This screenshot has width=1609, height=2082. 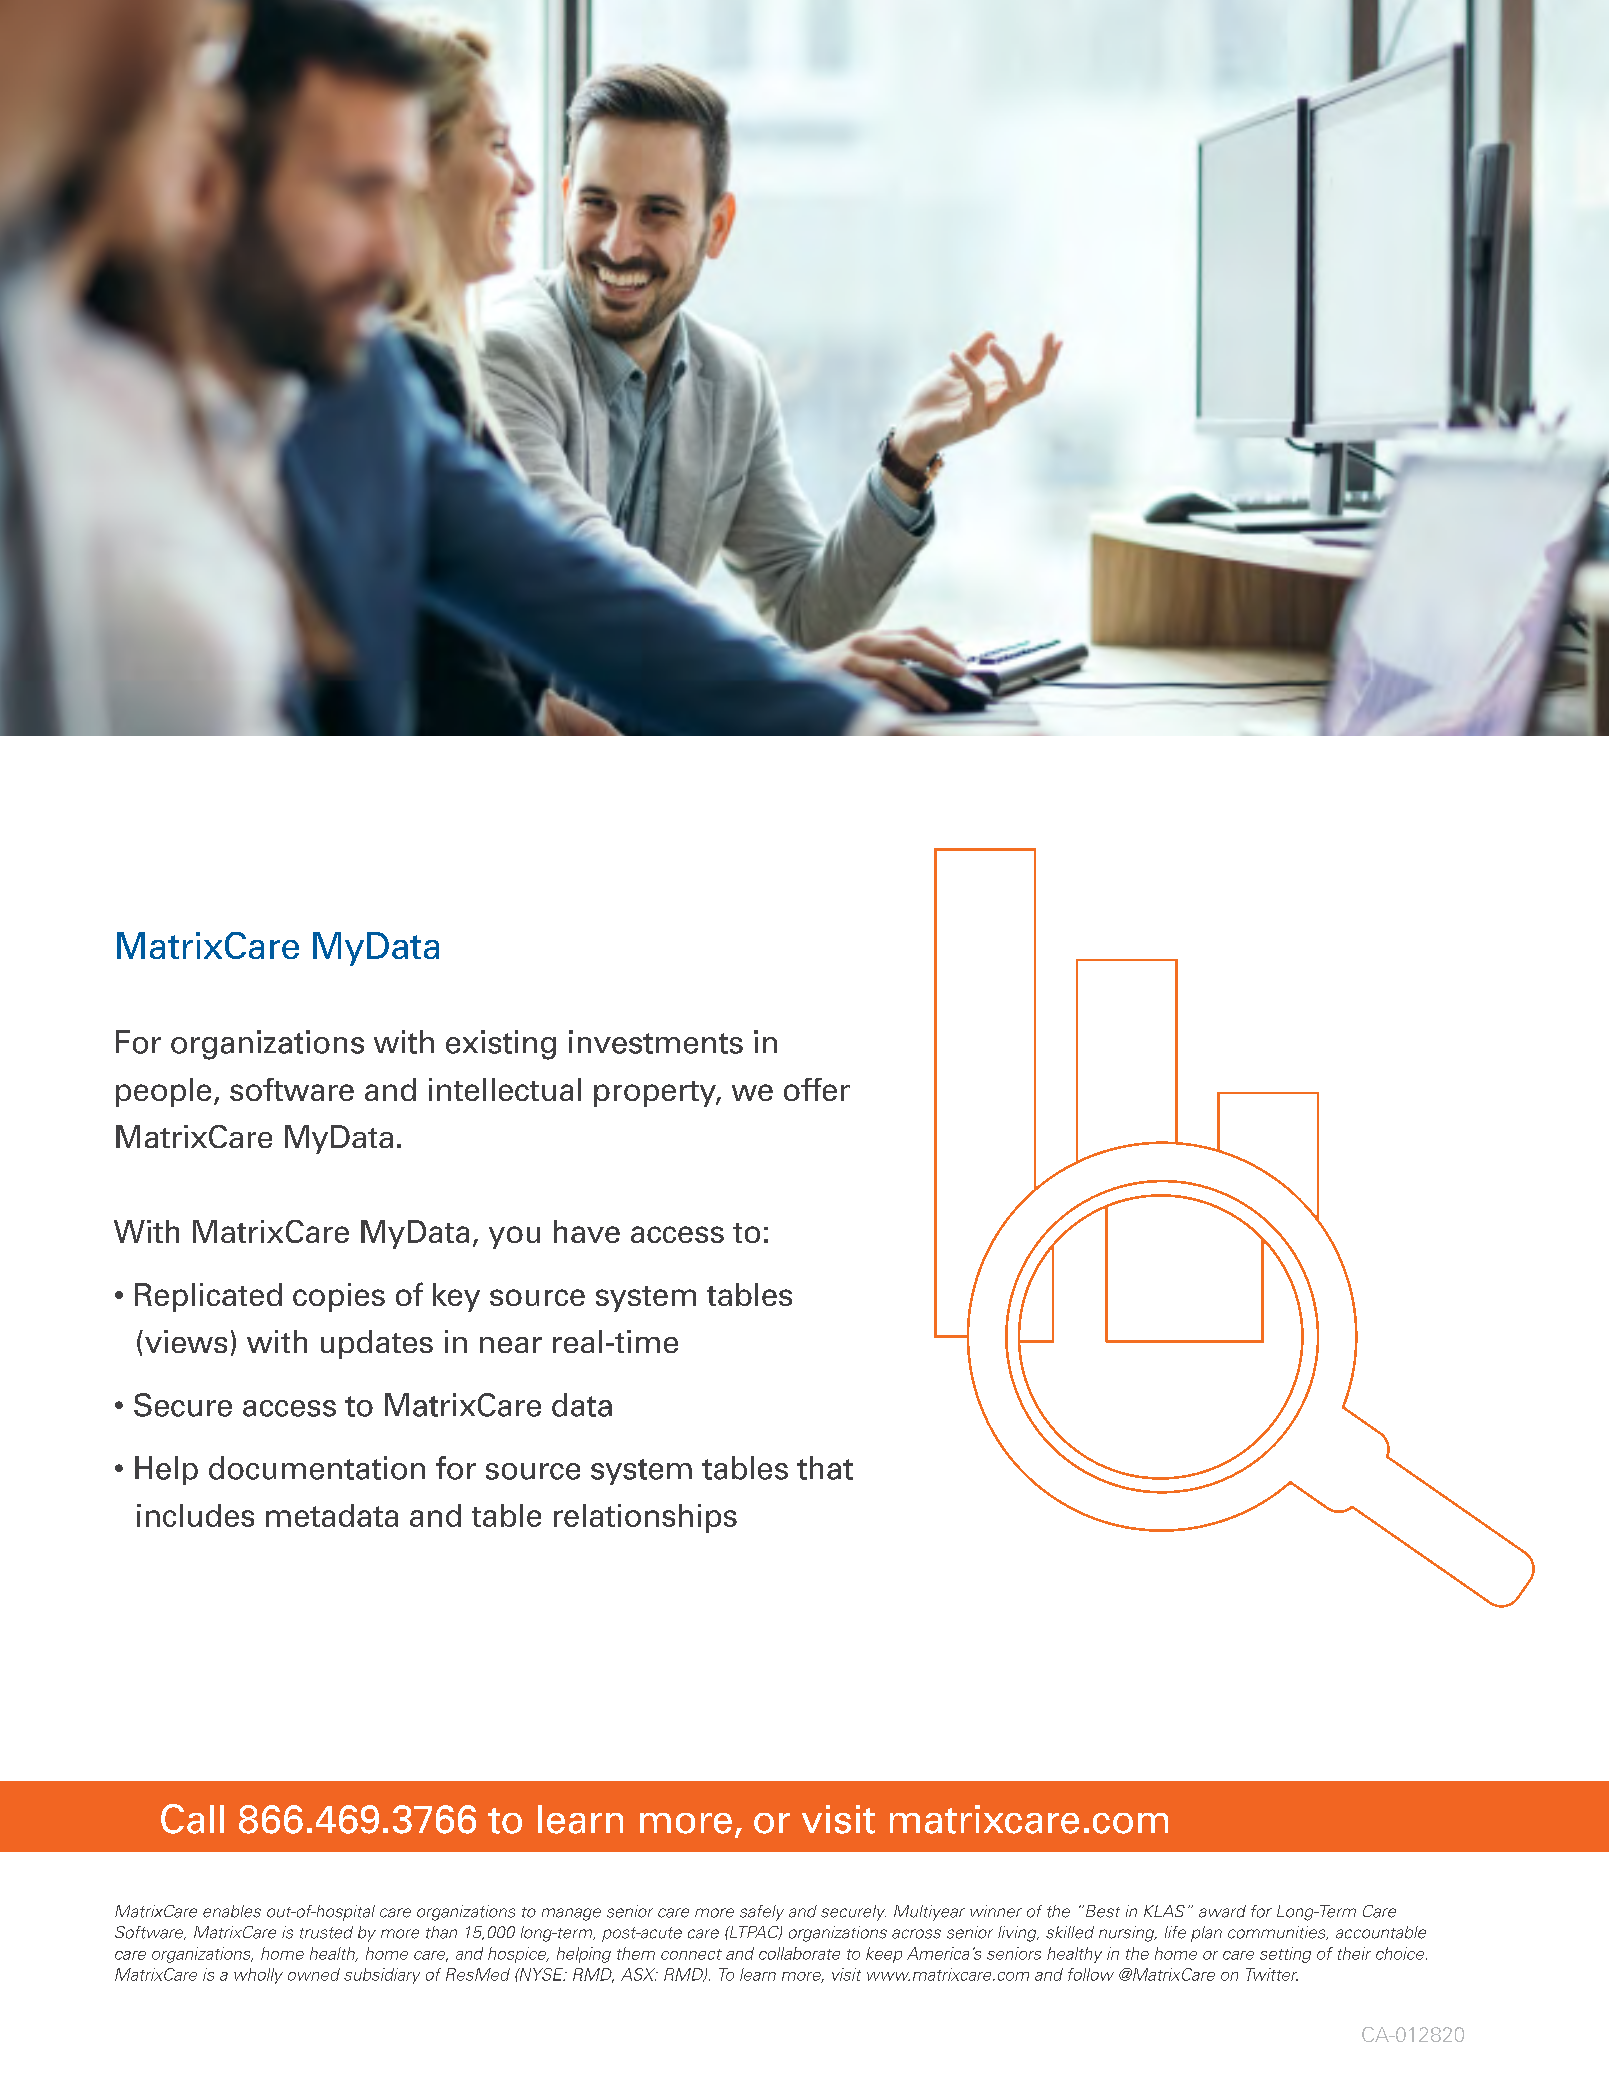 What do you see at coordinates (762, 1913) in the screenshot?
I see `safely` at bounding box center [762, 1913].
